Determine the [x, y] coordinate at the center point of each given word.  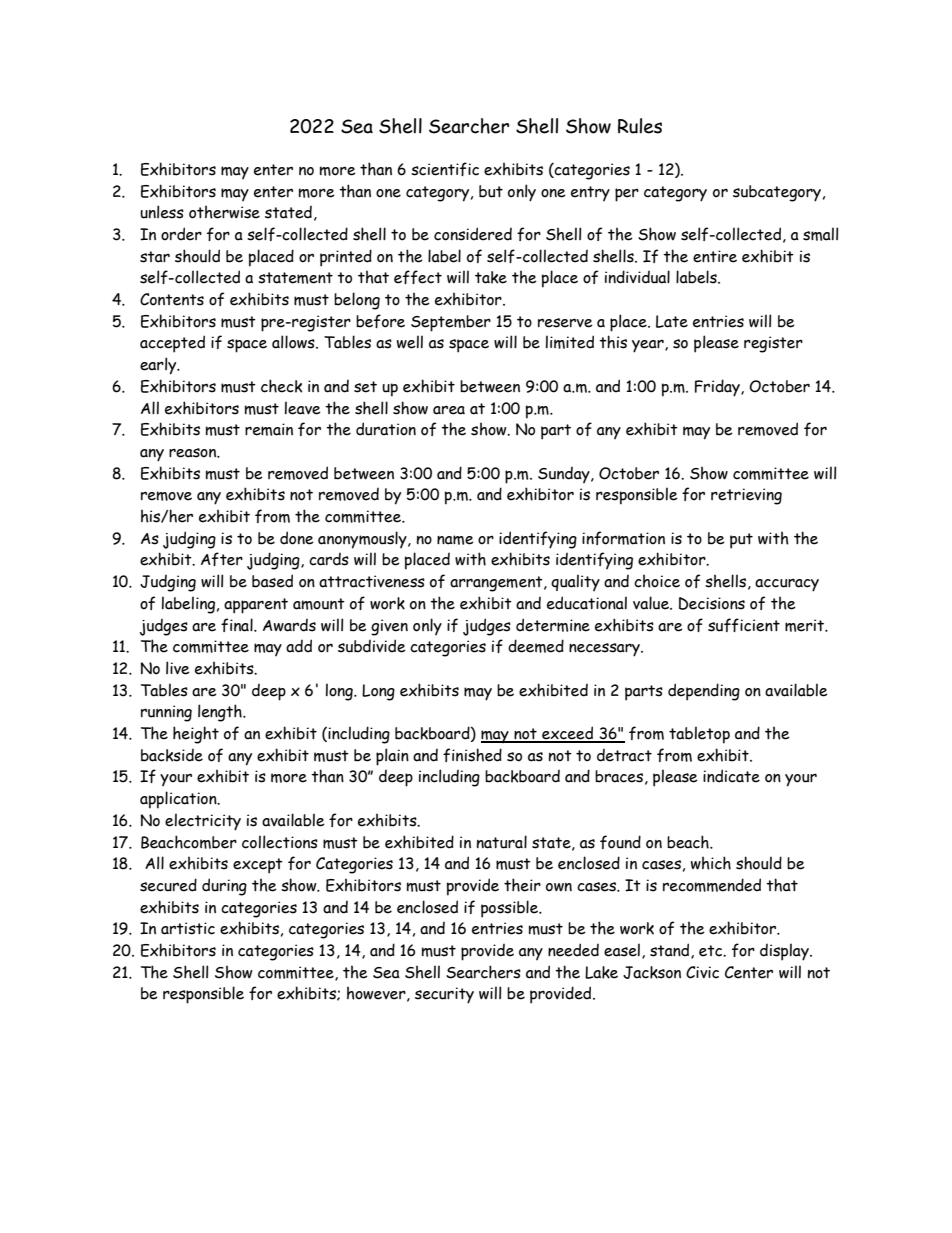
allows [294, 342]
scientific [445, 169]
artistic [188, 928]
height [196, 735]
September [451, 323]
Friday [718, 388]
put [741, 541]
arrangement [497, 584]
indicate [731, 776]
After [222, 559]
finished [472, 755]
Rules [640, 126]
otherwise [224, 212]
